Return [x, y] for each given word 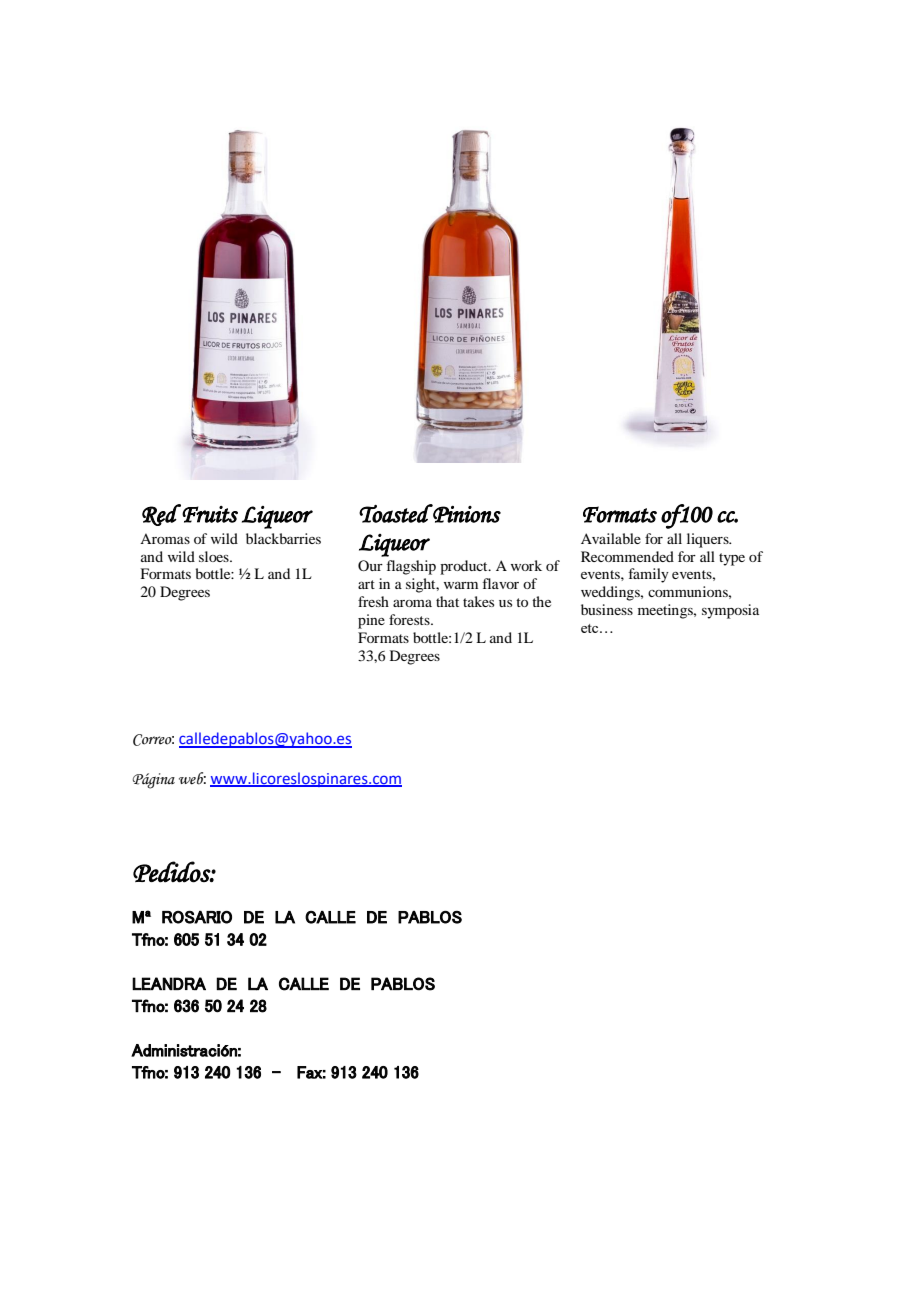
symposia [730, 611]
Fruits [210, 514]
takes [478, 601]
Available [611, 538]
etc [591, 628]
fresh [373, 601]
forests [410, 619]
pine [371, 621]
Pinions [466, 513]
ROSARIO [197, 917]
